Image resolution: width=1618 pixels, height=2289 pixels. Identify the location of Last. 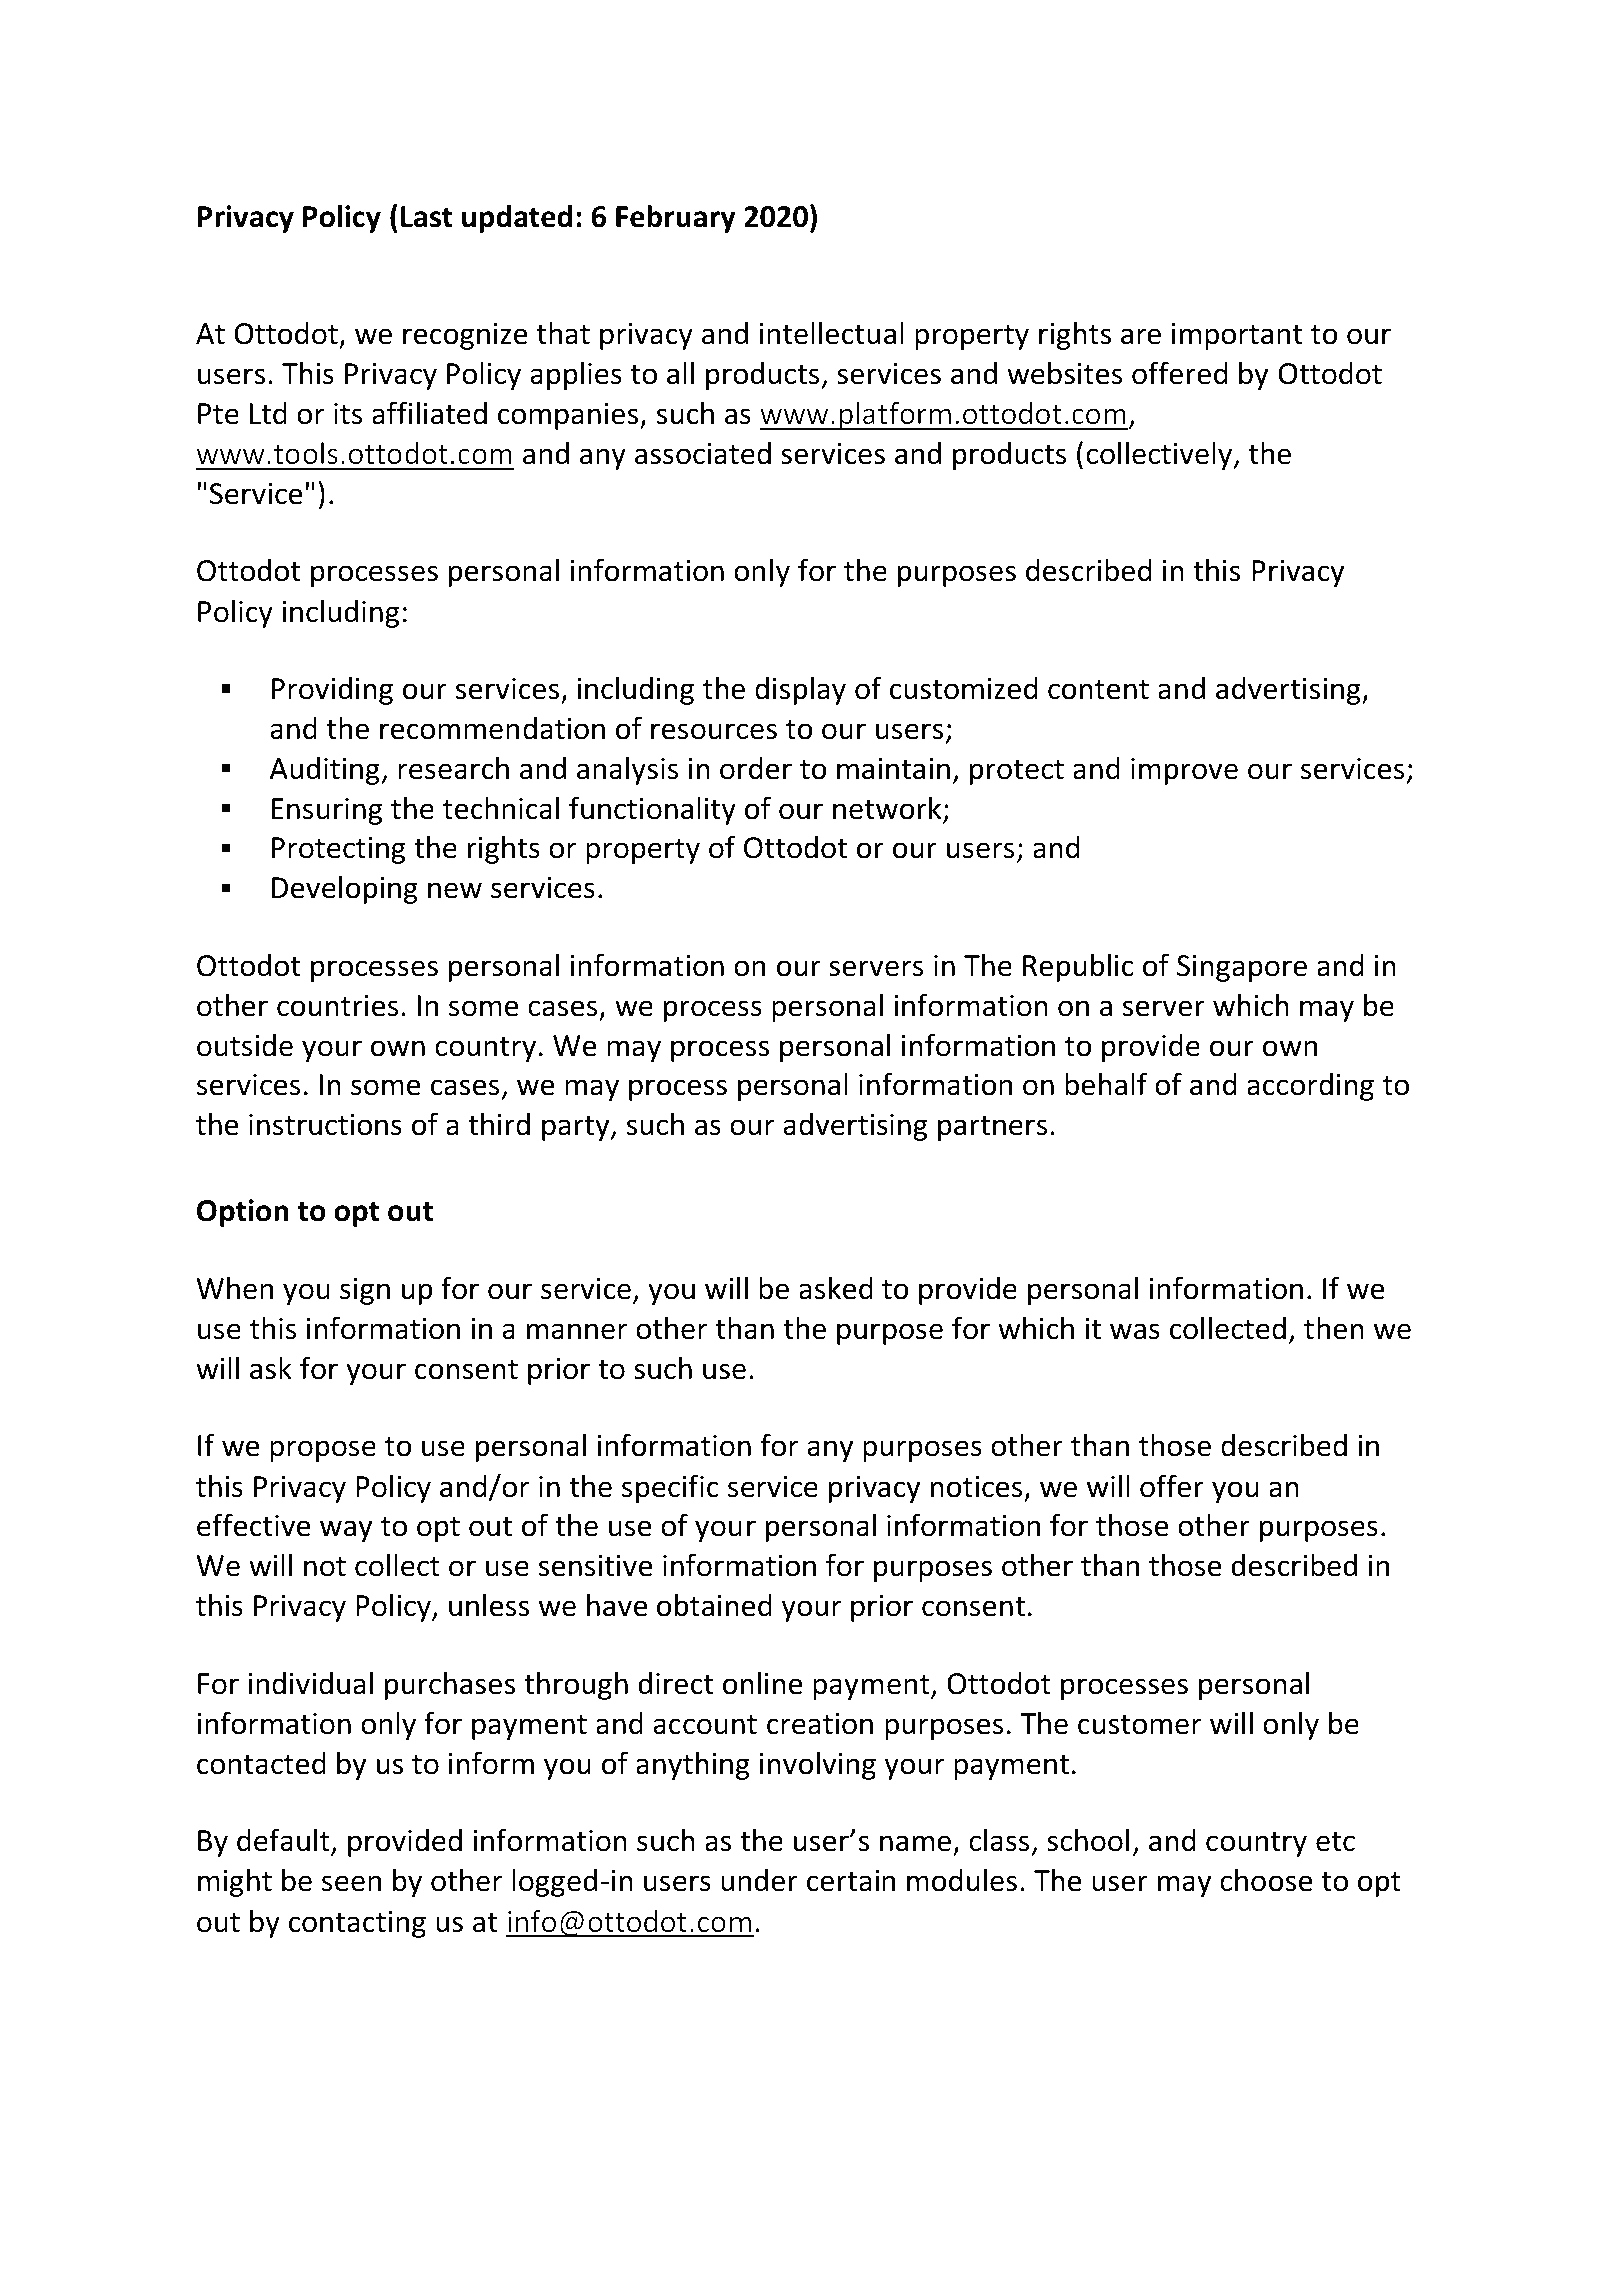
(426, 217).
